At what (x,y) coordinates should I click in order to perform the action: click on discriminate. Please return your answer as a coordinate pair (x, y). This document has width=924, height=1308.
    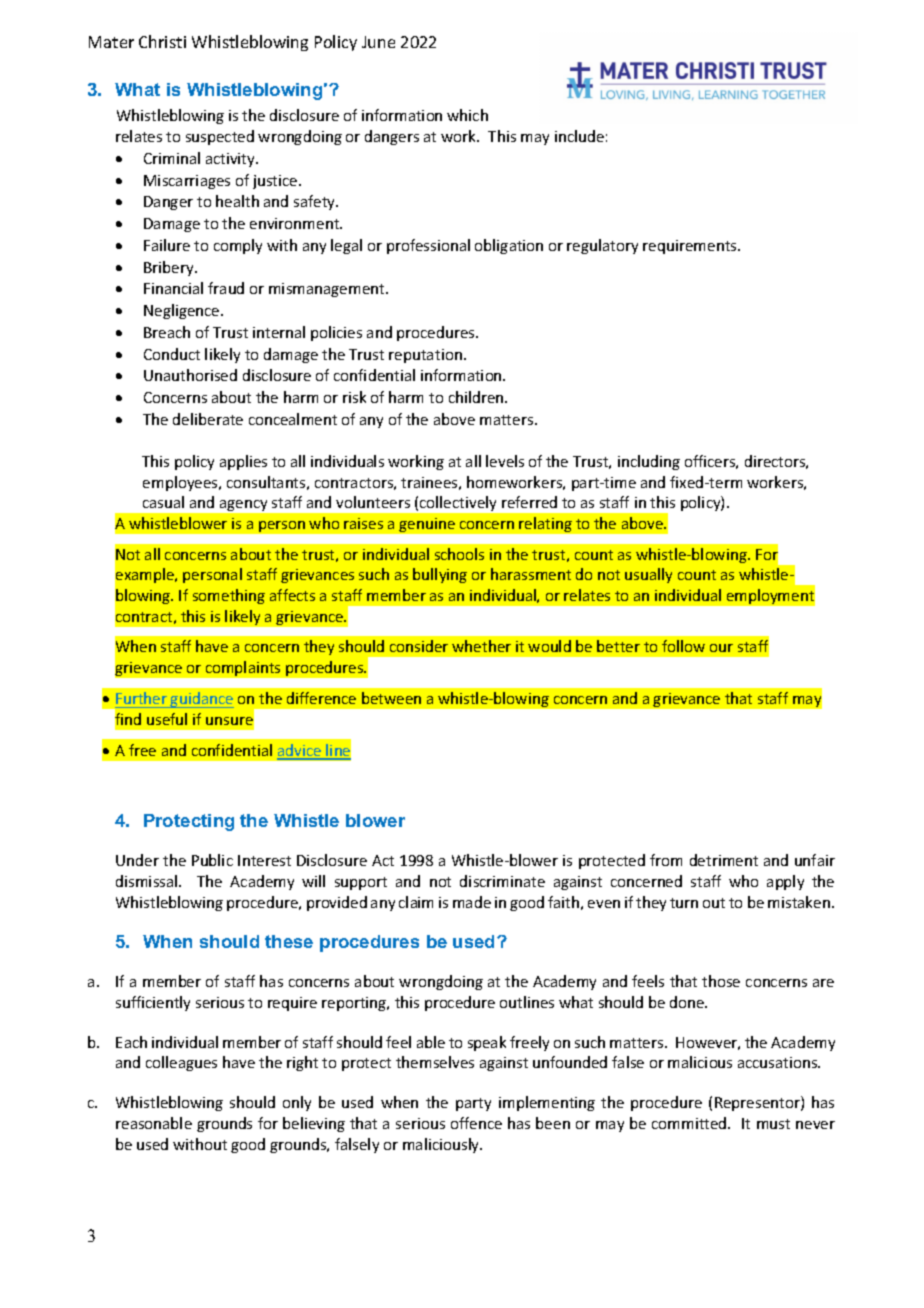
    Looking at the image, I should click on (502, 881).
